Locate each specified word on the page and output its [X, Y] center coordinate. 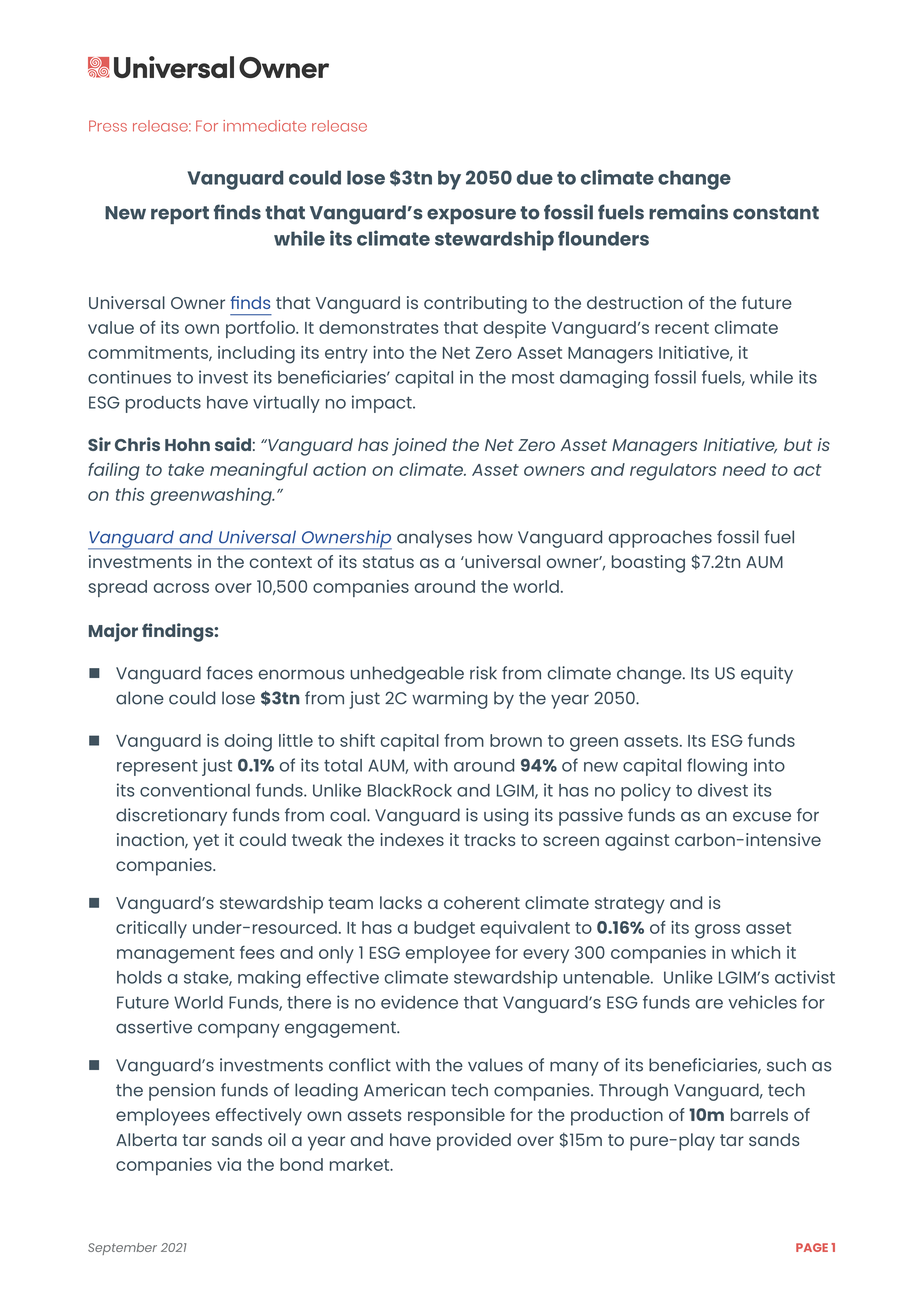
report [180, 215]
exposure [471, 216]
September [122, 1249]
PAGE [812, 1247]
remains [688, 212]
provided [474, 1142]
